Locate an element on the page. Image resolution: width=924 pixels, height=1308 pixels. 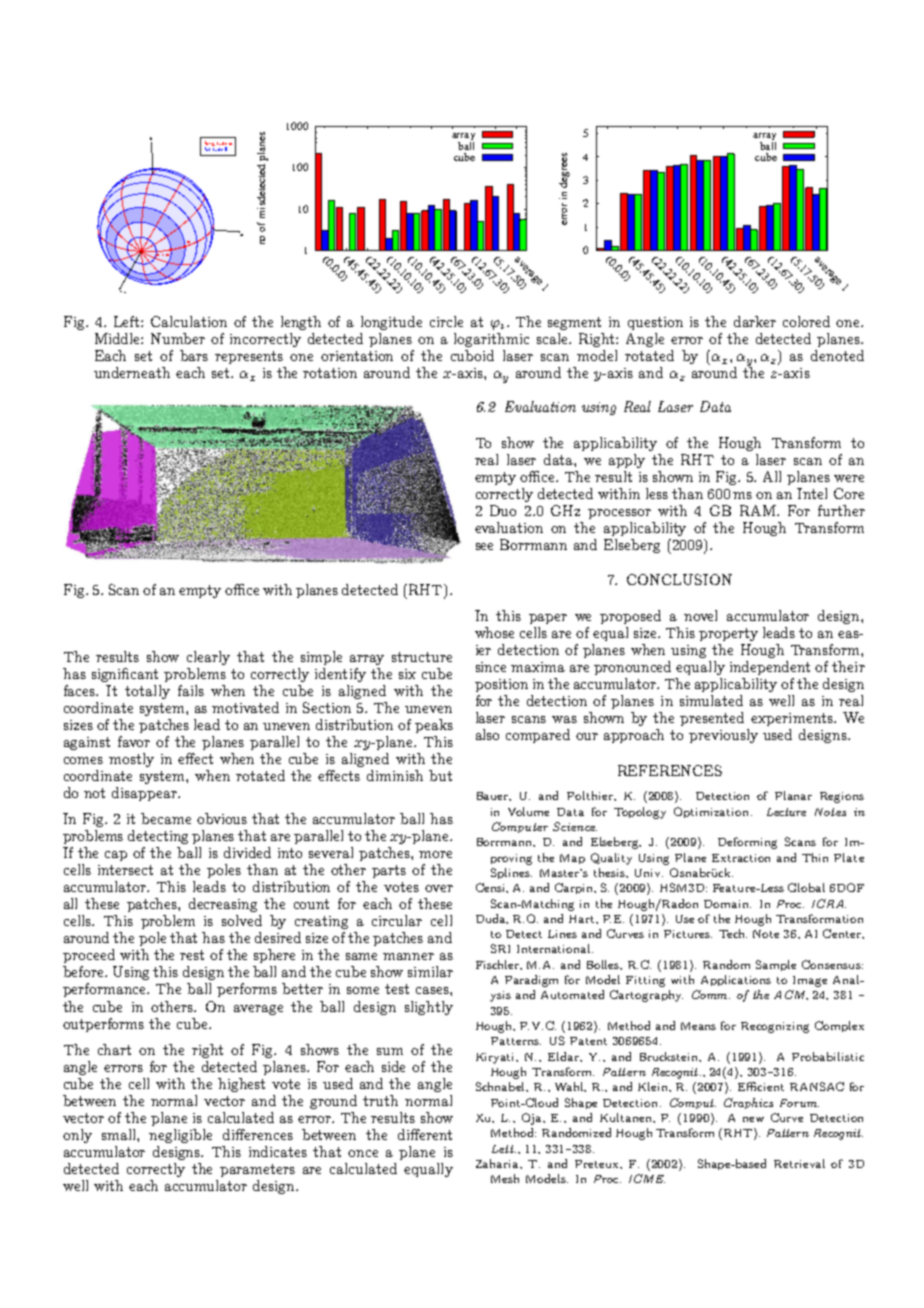
cuboid is located at coordinates (472, 355).
